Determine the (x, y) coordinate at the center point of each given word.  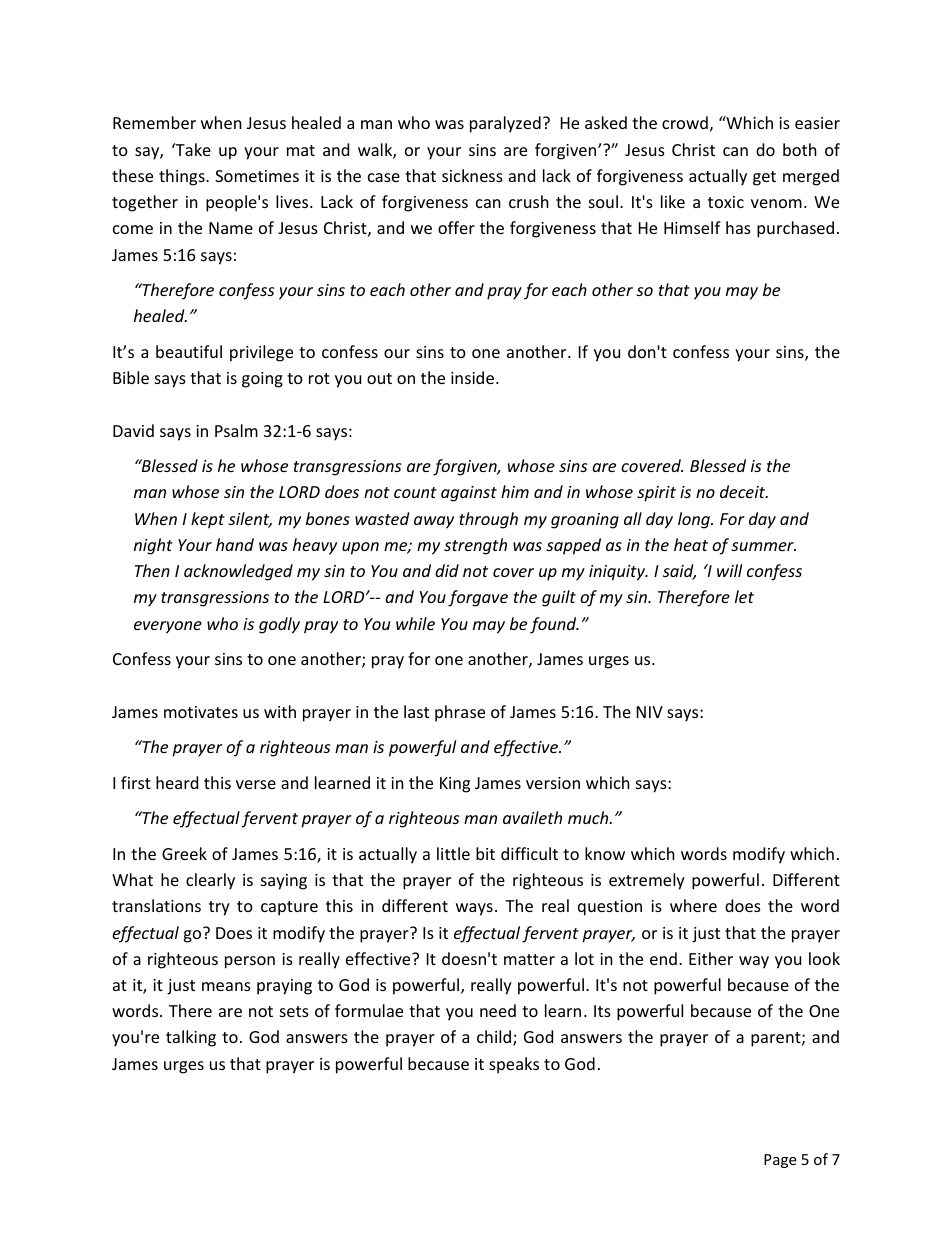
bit (485, 853)
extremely (647, 881)
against (469, 494)
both (800, 149)
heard (177, 782)
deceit (744, 491)
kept (208, 520)
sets (294, 1011)
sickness (472, 175)
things (183, 177)
